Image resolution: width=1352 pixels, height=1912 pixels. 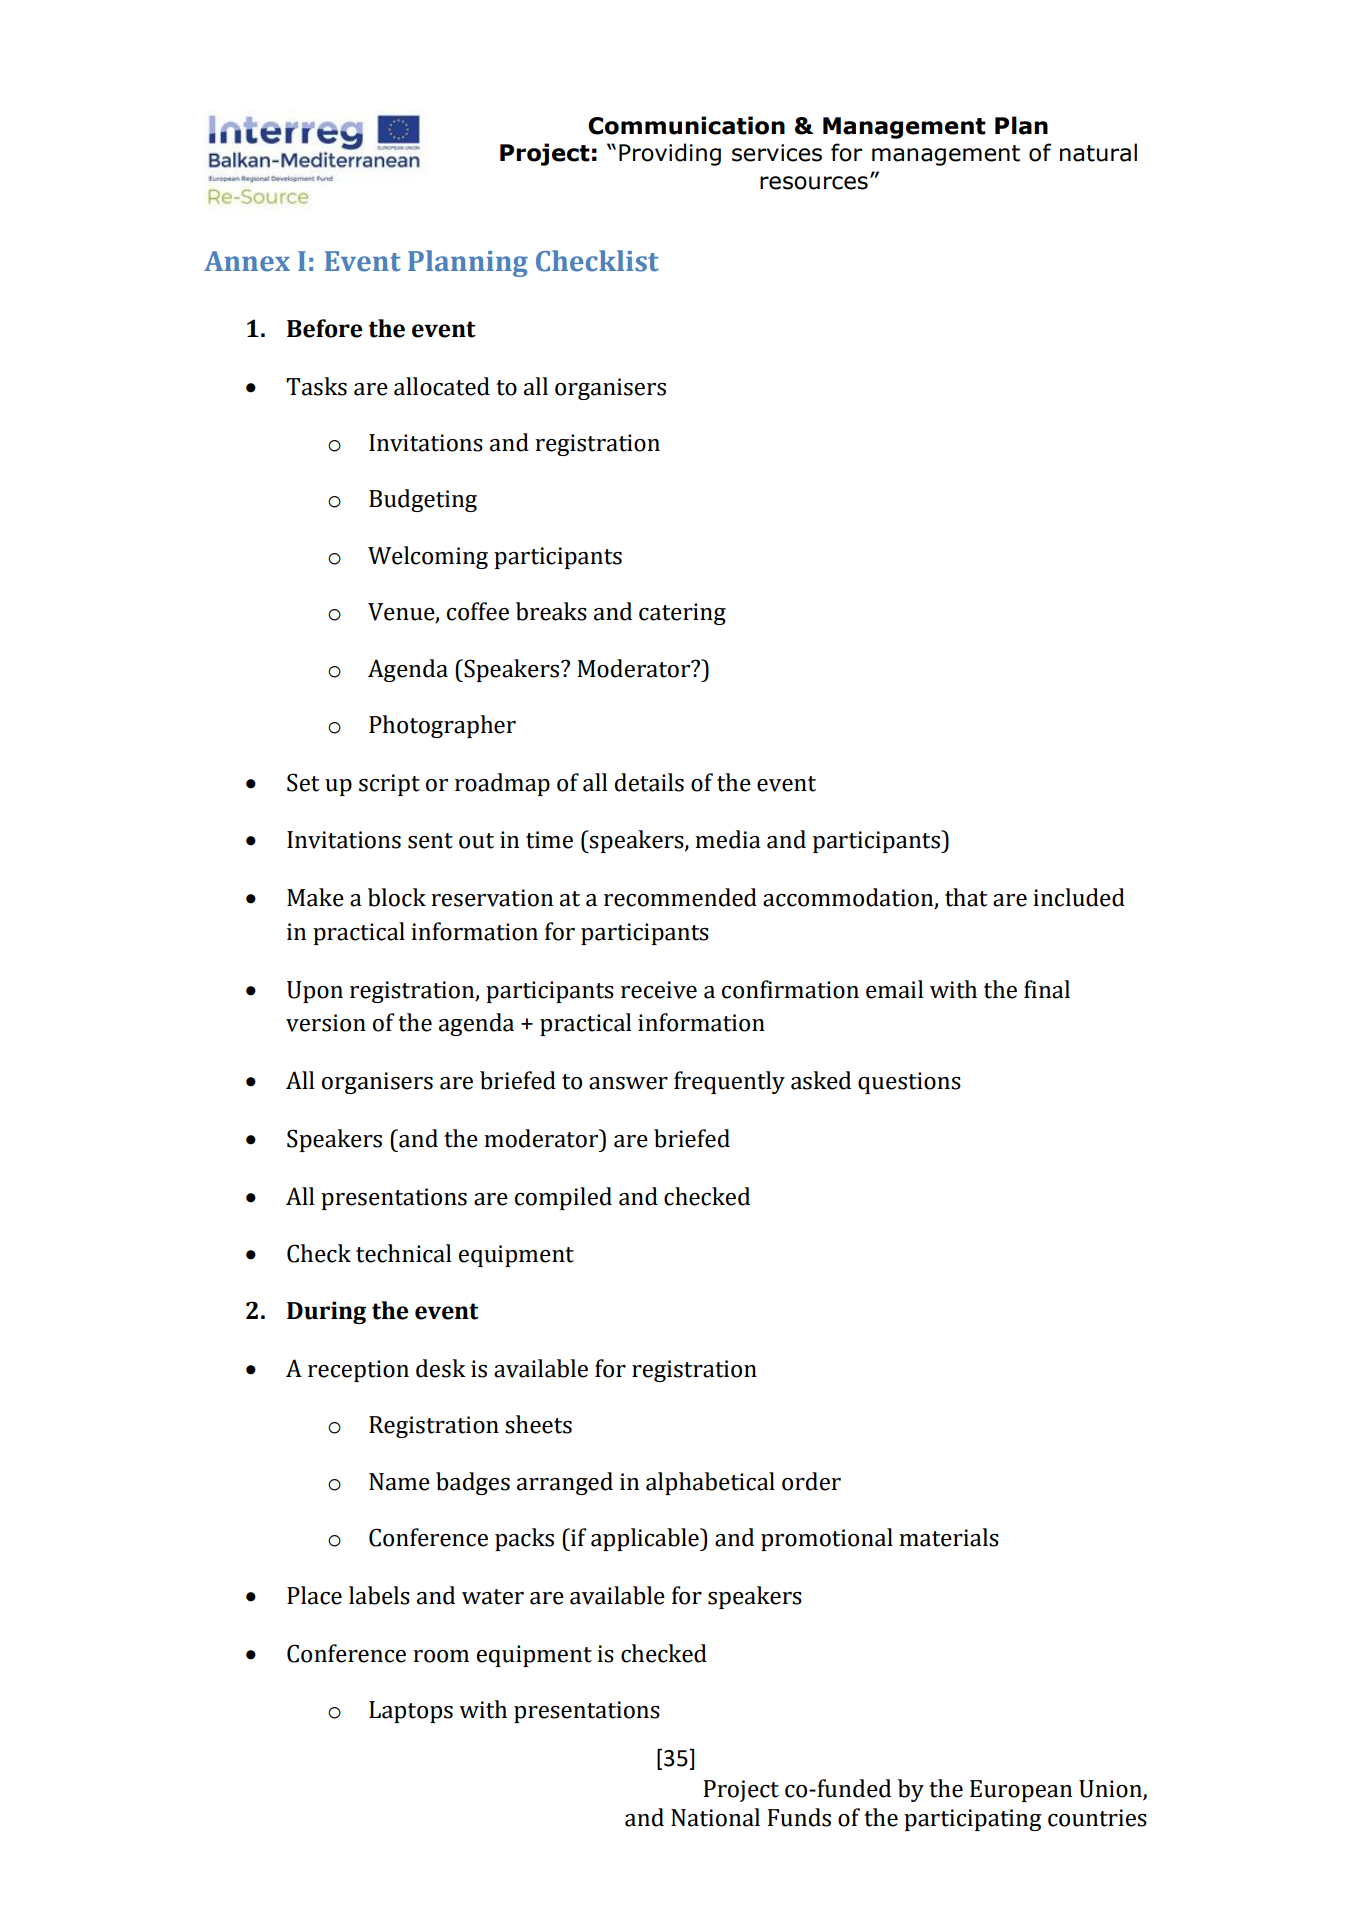 What do you see at coordinates (411, 1712) in the screenshot?
I see `Laptops` at bounding box center [411, 1712].
